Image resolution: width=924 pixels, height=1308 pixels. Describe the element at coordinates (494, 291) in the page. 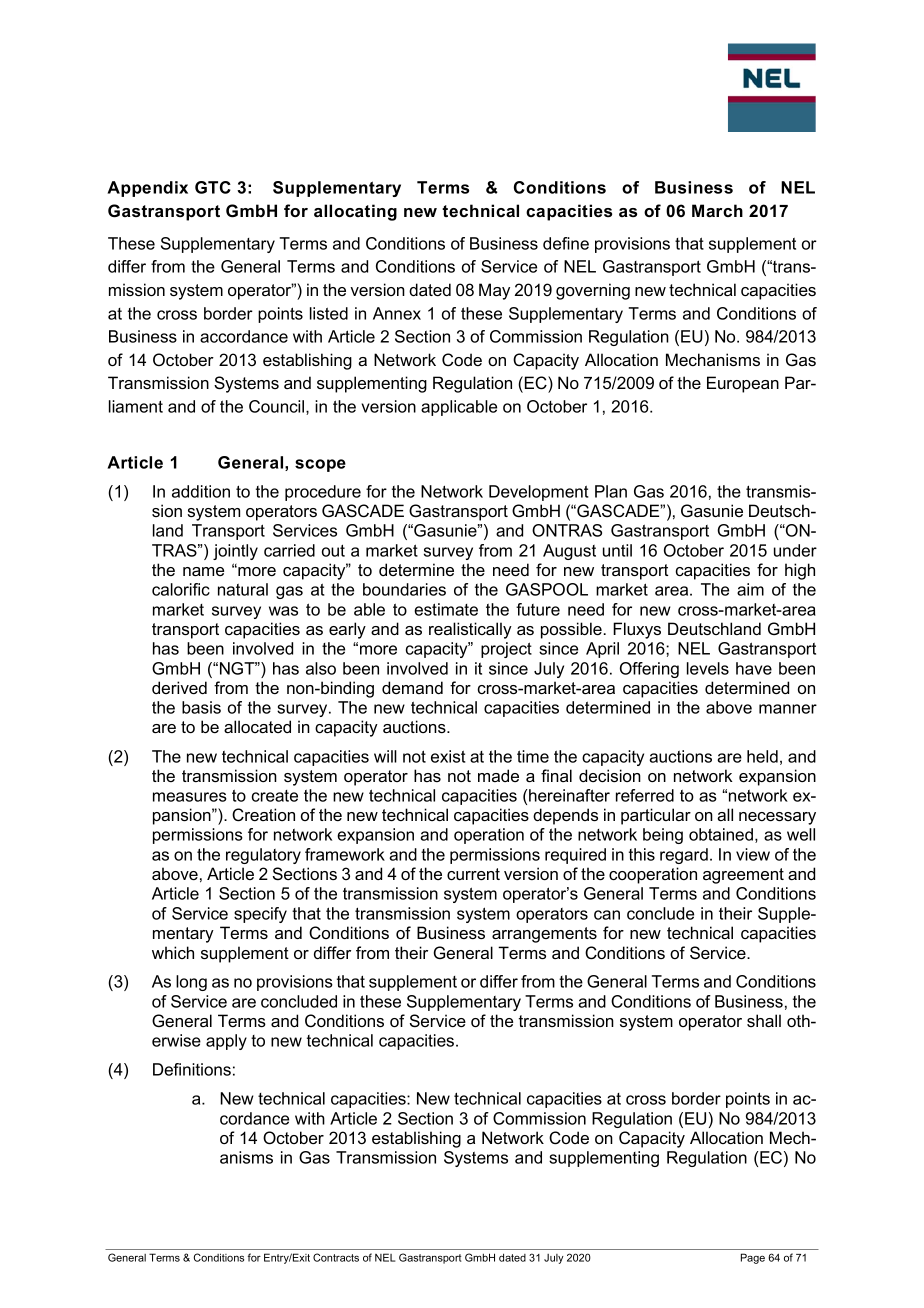

I see `May` at that location.
